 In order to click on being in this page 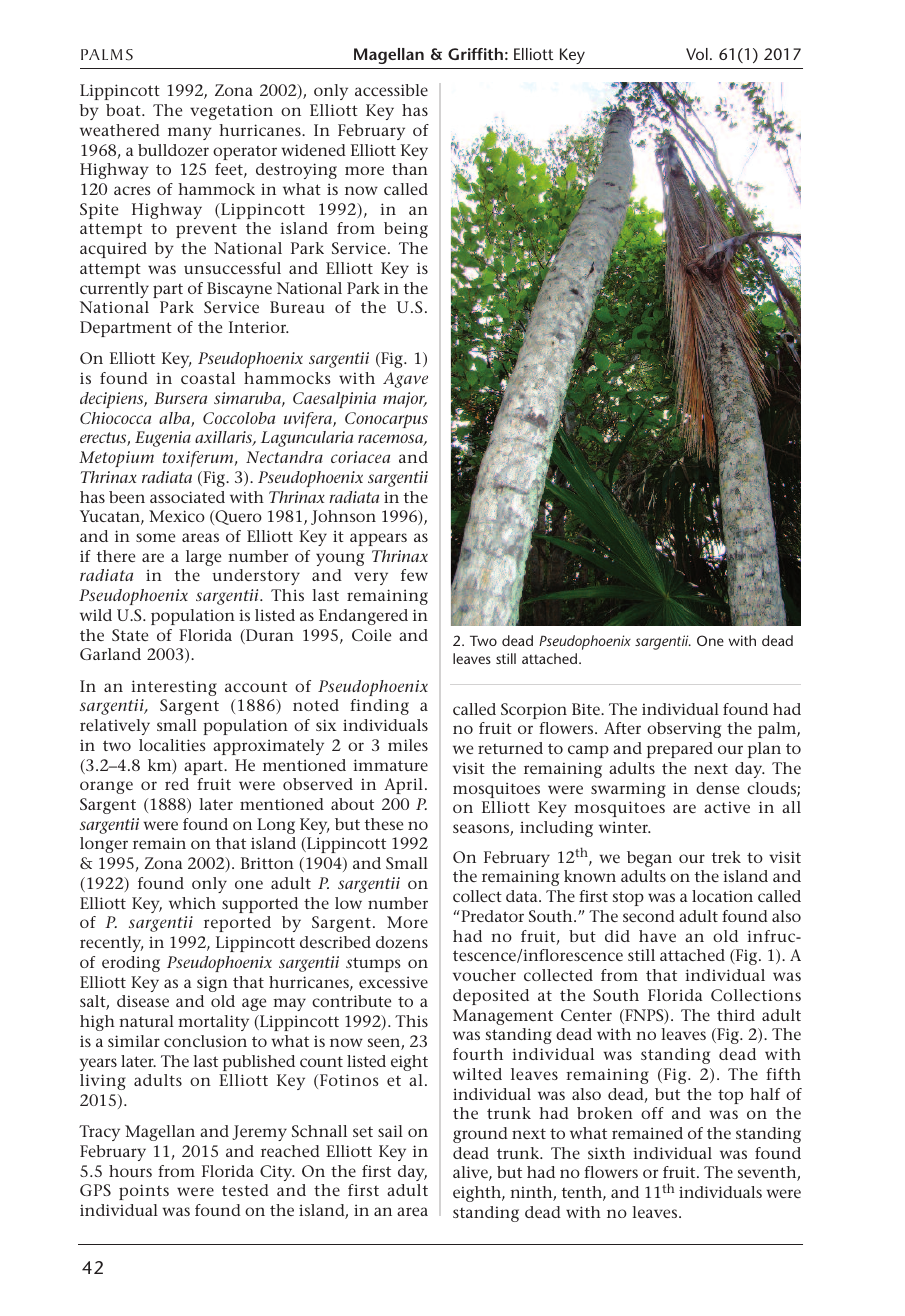, I will do `click(406, 230)`.
